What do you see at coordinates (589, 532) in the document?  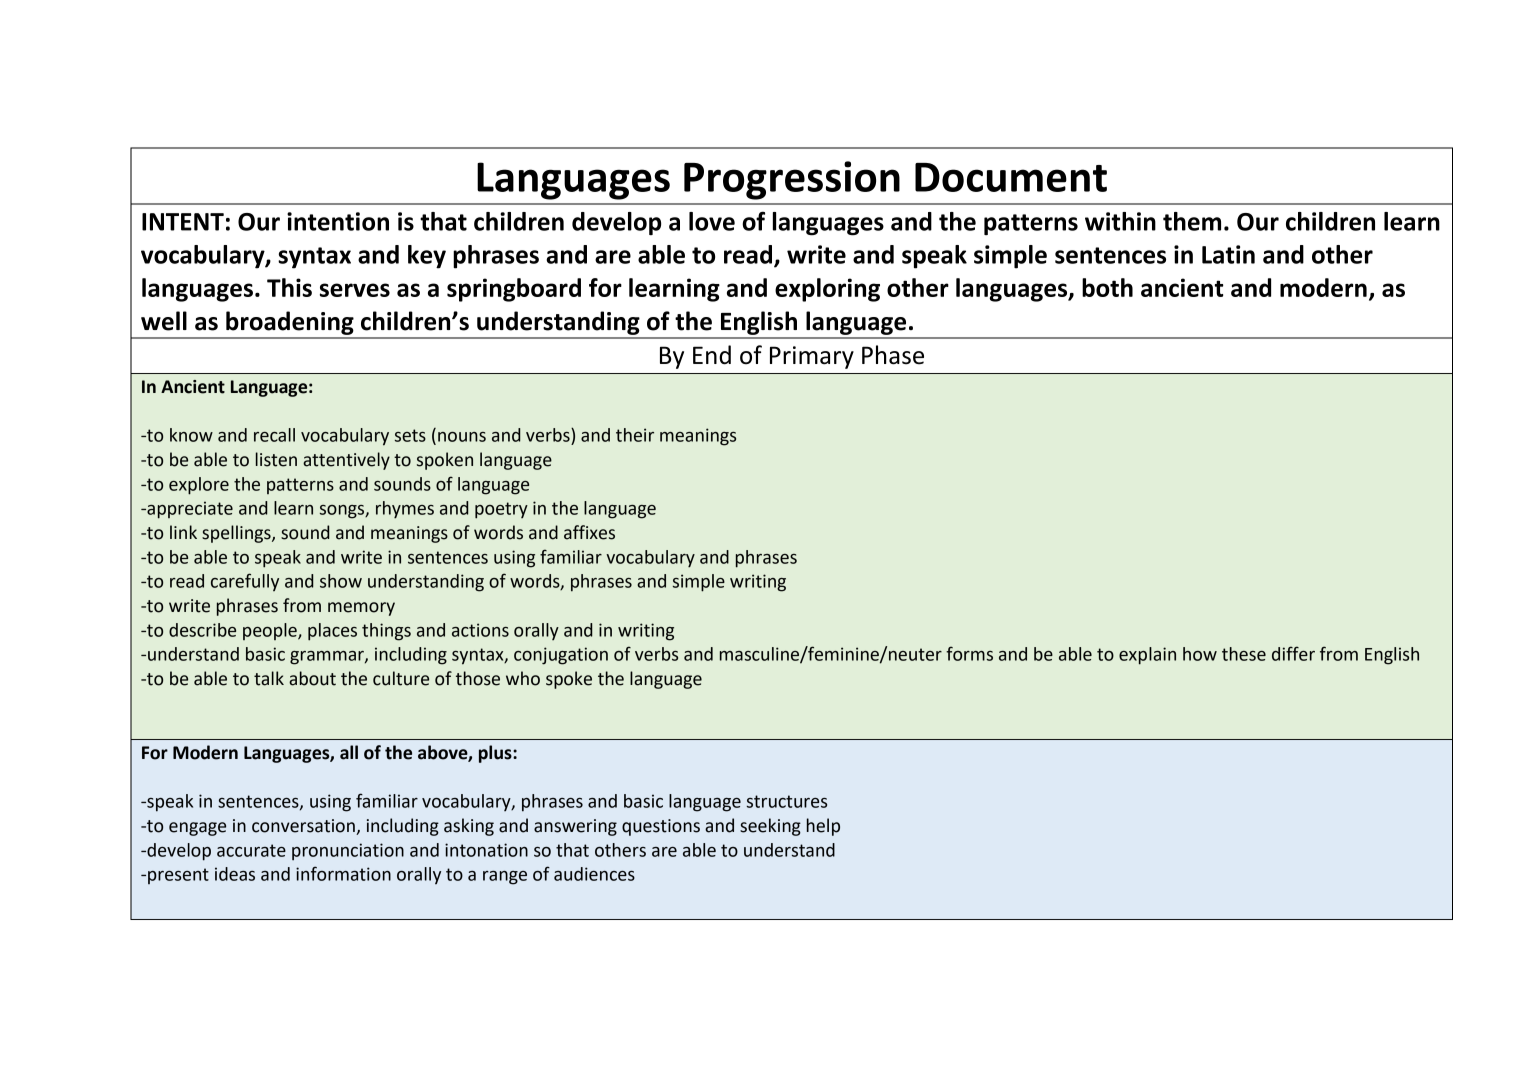 I see `affixes` at bounding box center [589, 532].
